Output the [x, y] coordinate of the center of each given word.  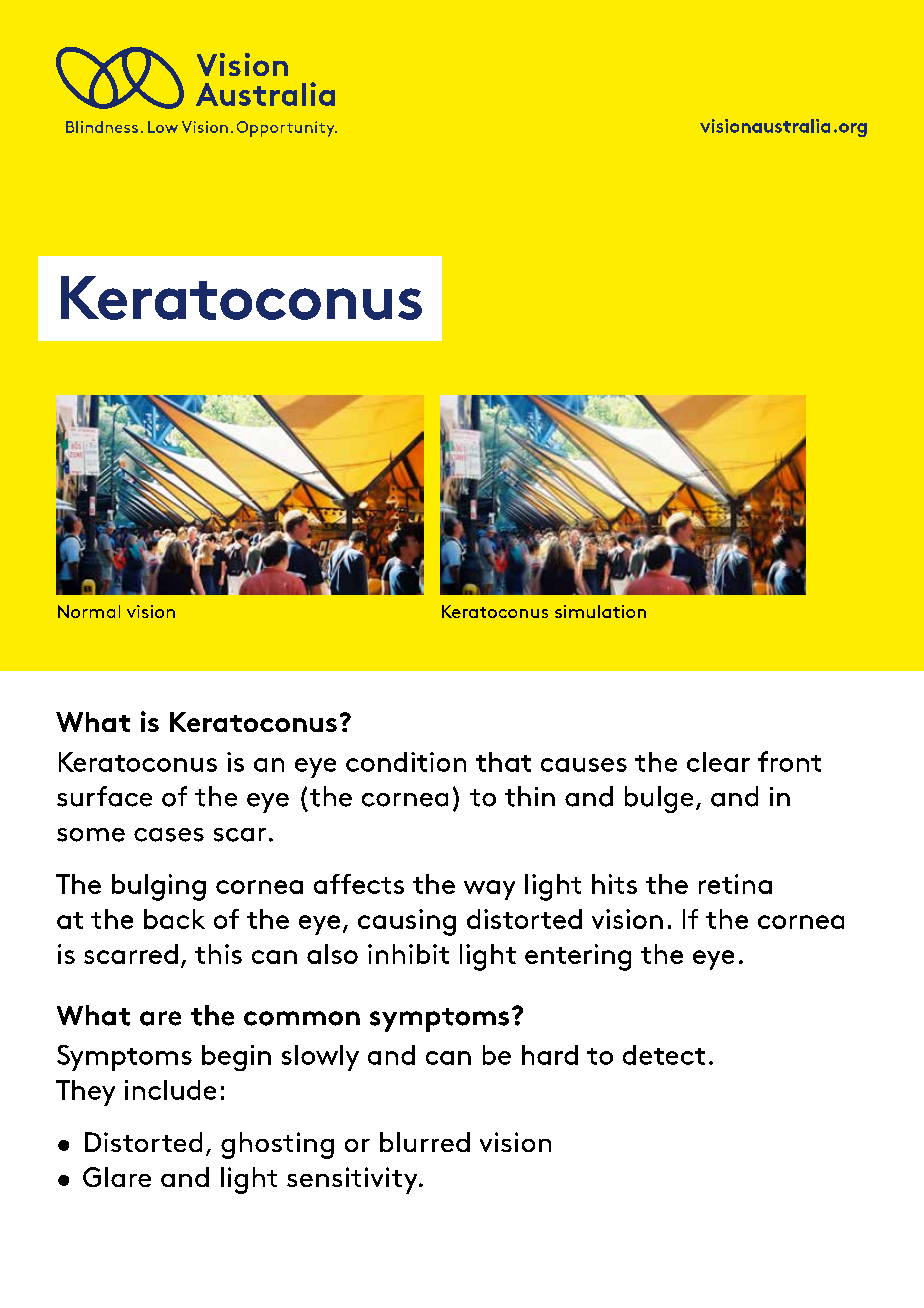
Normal [89, 611]
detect [664, 1055]
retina [735, 884]
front [789, 761]
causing [407, 922]
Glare [117, 1177]
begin [236, 1058]
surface [104, 796]
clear [718, 762]
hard [550, 1055]
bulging [159, 887]
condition [406, 762]
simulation [600, 611]
